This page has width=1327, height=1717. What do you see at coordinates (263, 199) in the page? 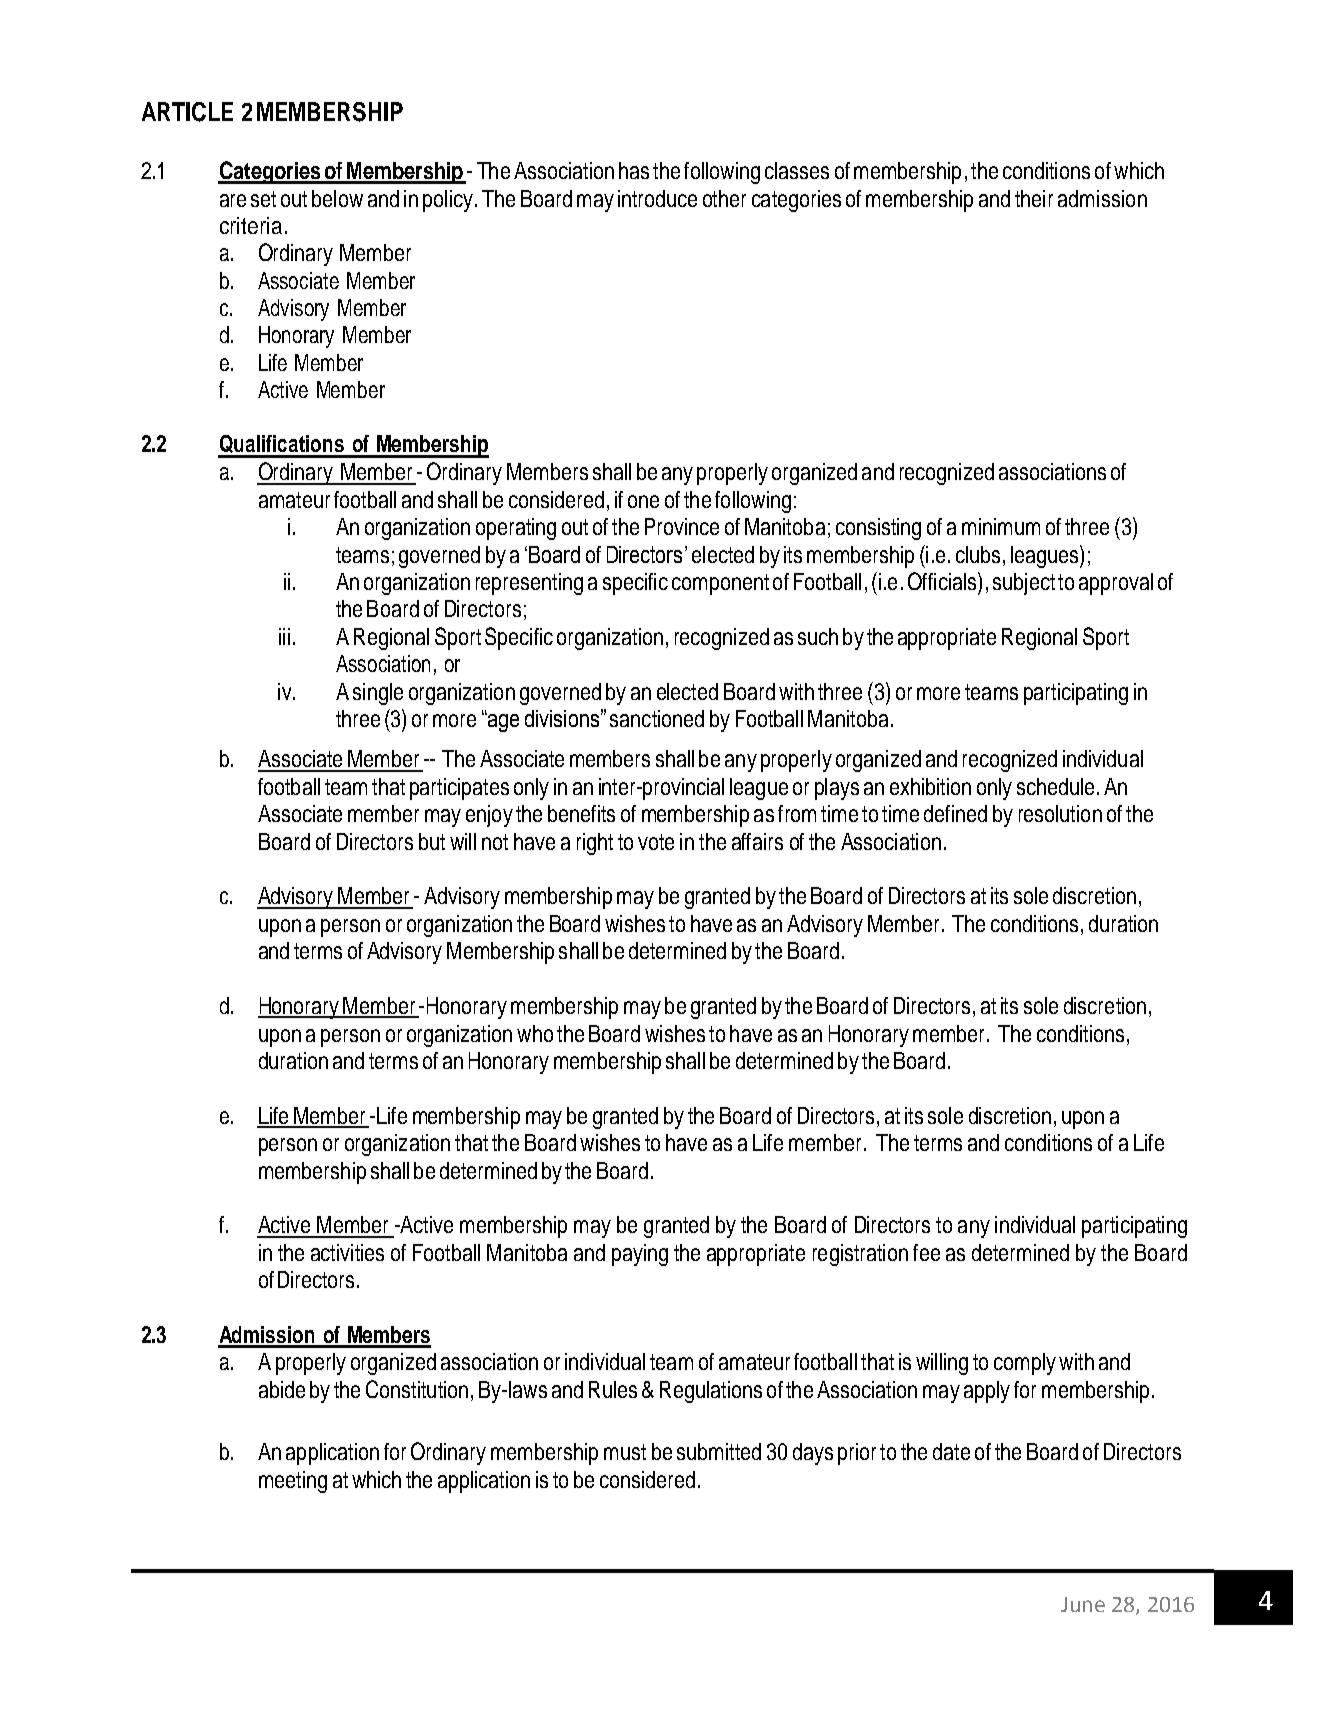
I see `set` at bounding box center [263, 199].
